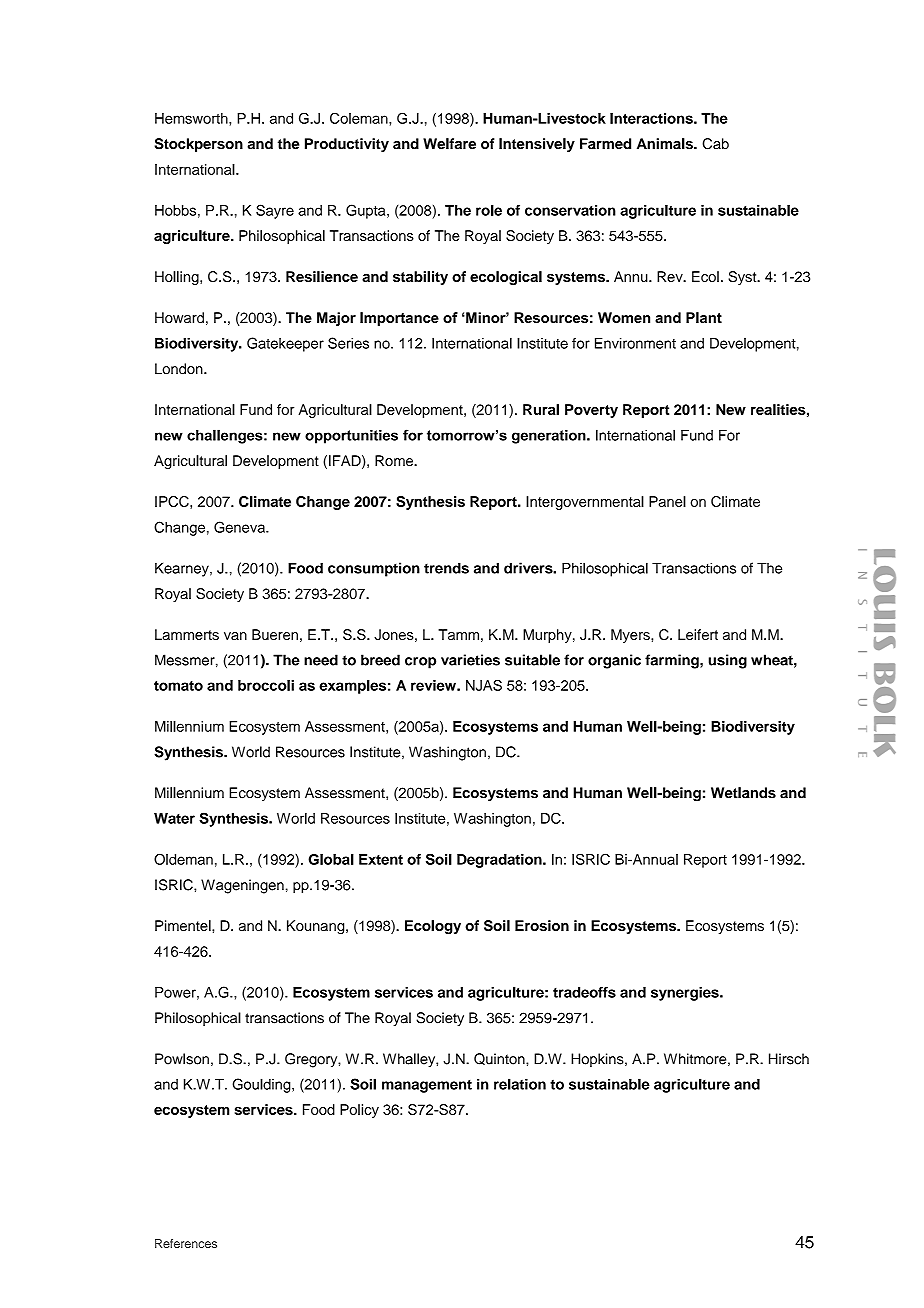 This screenshot has width=924, height=1308. I want to click on References, so click(186, 1243).
